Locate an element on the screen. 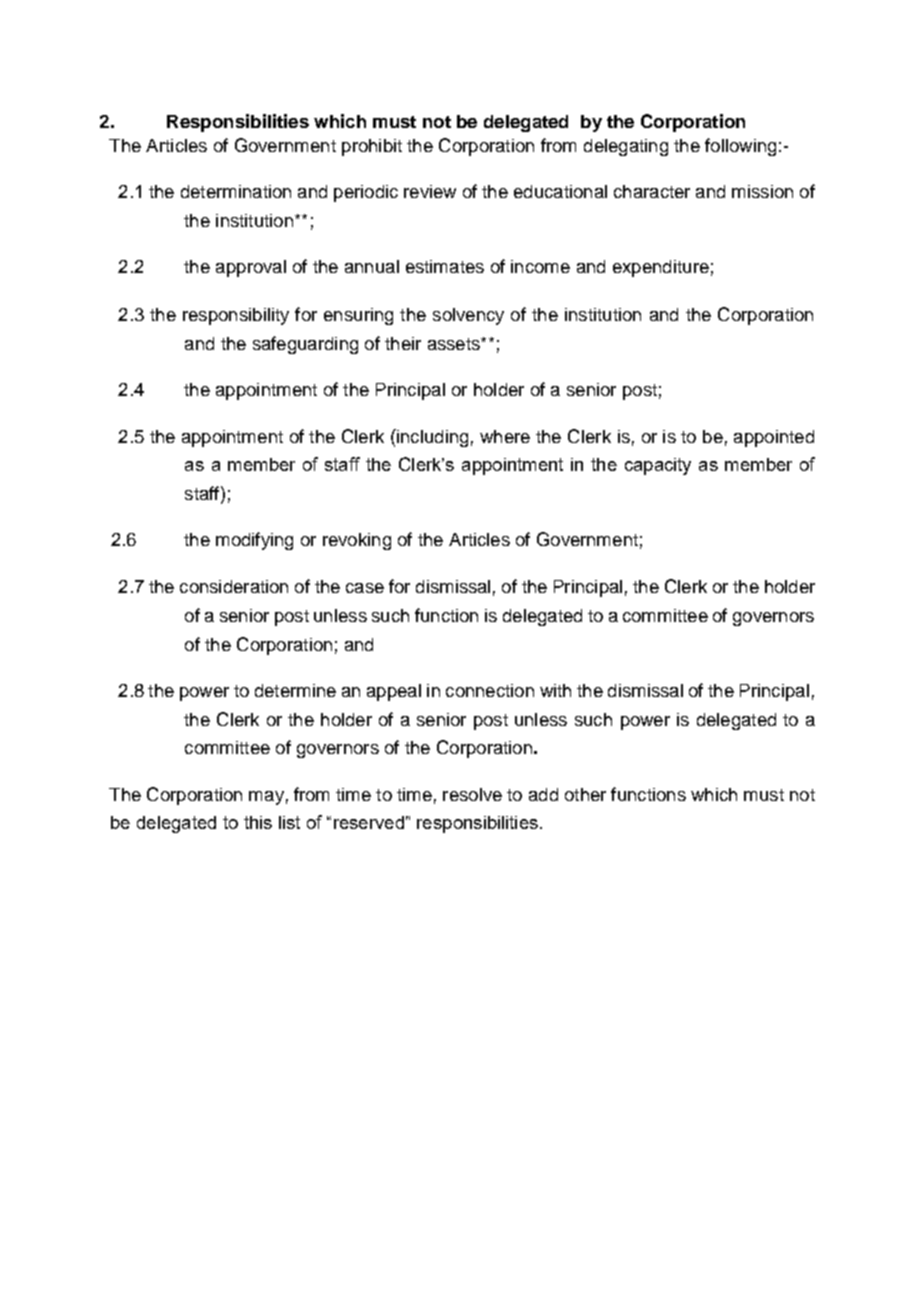 This screenshot has height=1308, width=924. case is located at coordinates (365, 588).
